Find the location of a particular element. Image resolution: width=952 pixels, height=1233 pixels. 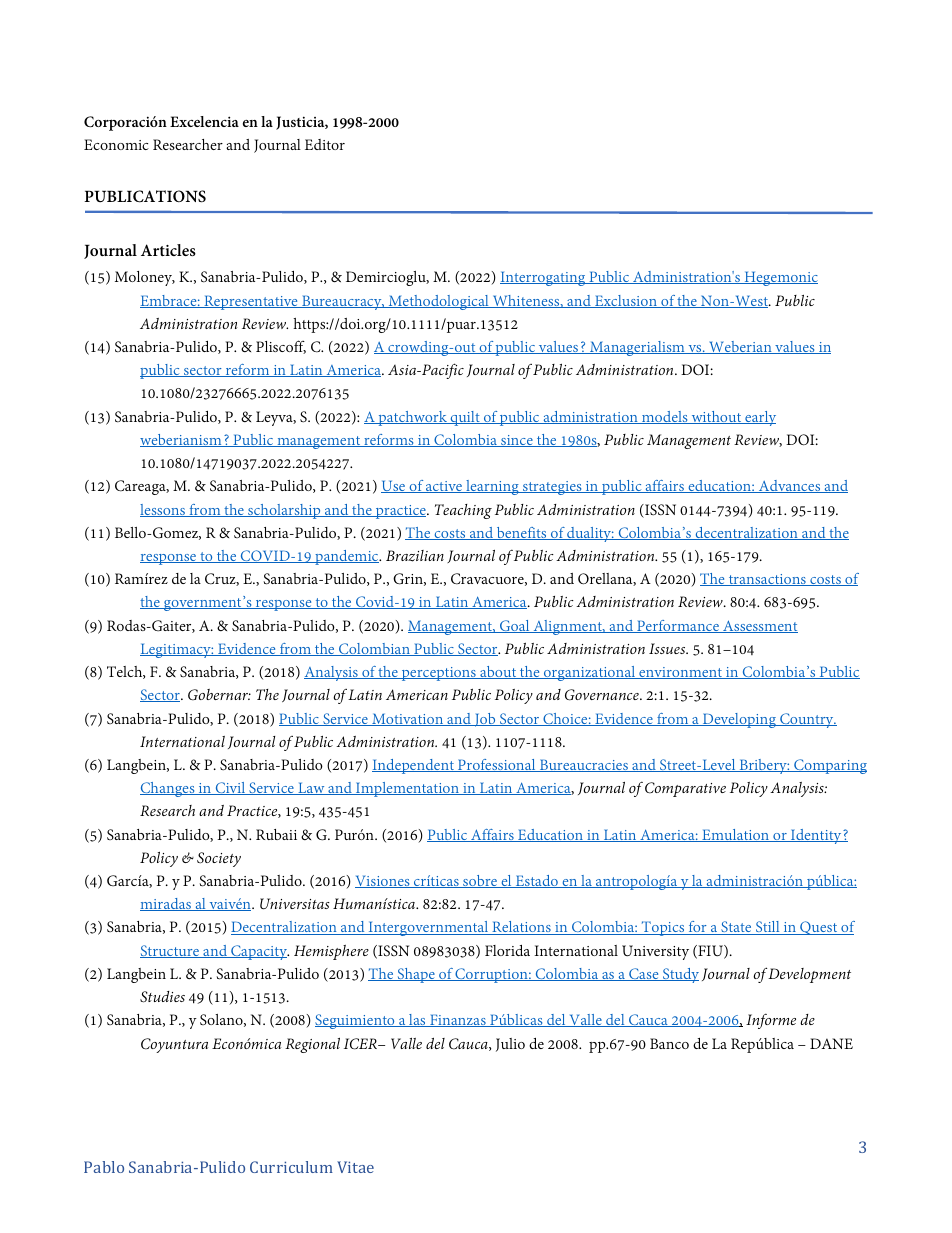

Job is located at coordinates (485, 720).
